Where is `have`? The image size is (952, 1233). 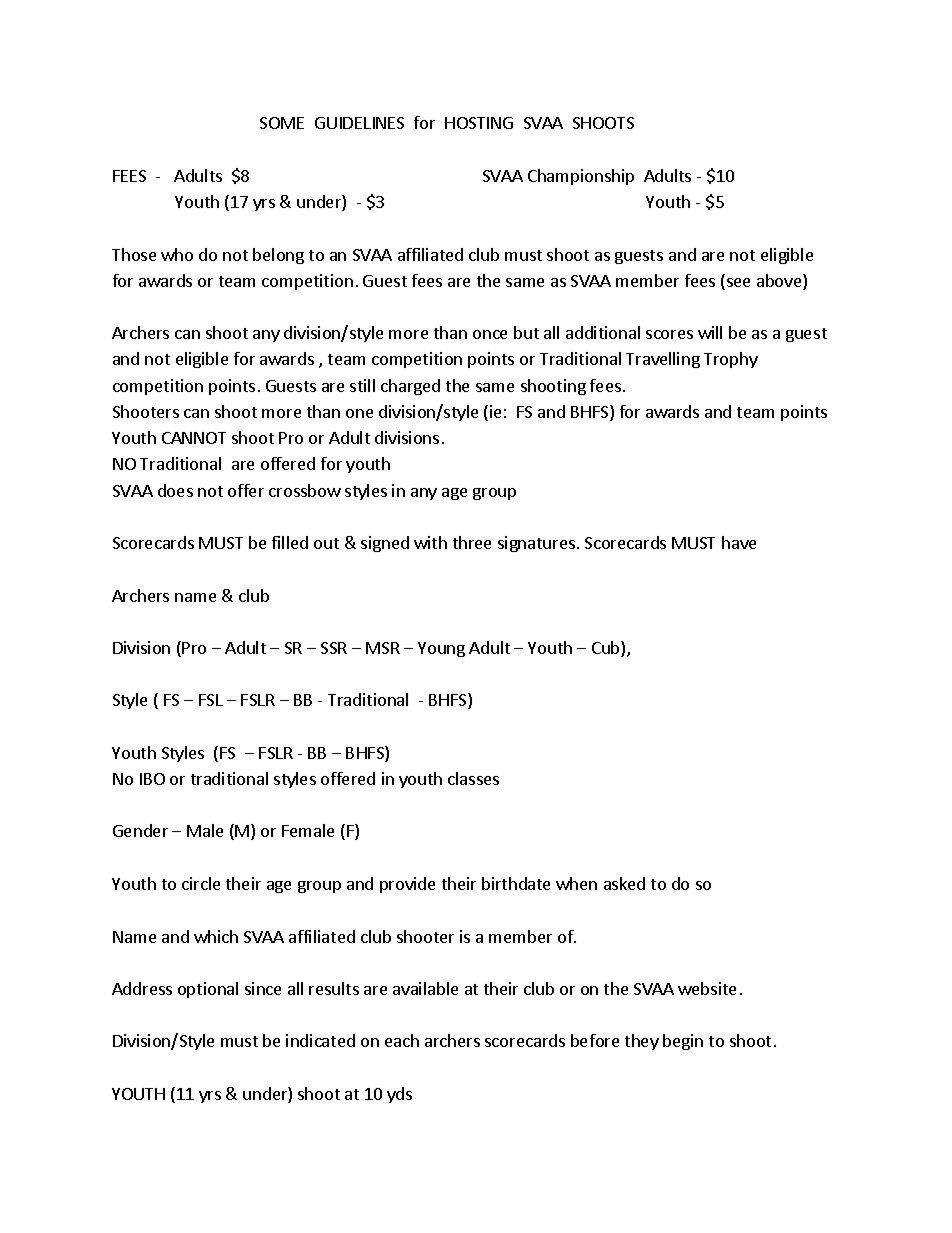 have is located at coordinates (739, 542).
